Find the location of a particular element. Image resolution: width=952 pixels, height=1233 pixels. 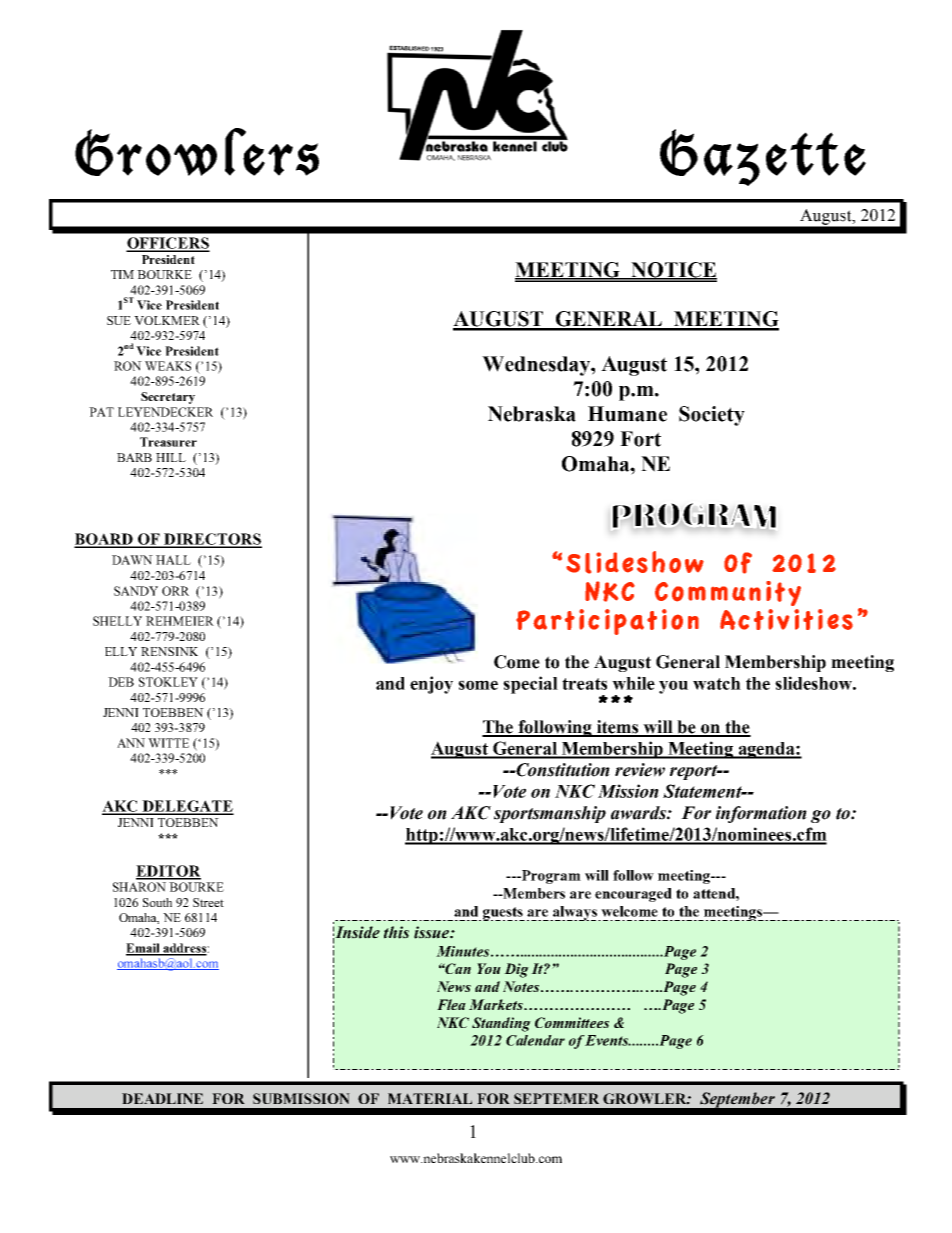

Fort is located at coordinates (640, 439).
